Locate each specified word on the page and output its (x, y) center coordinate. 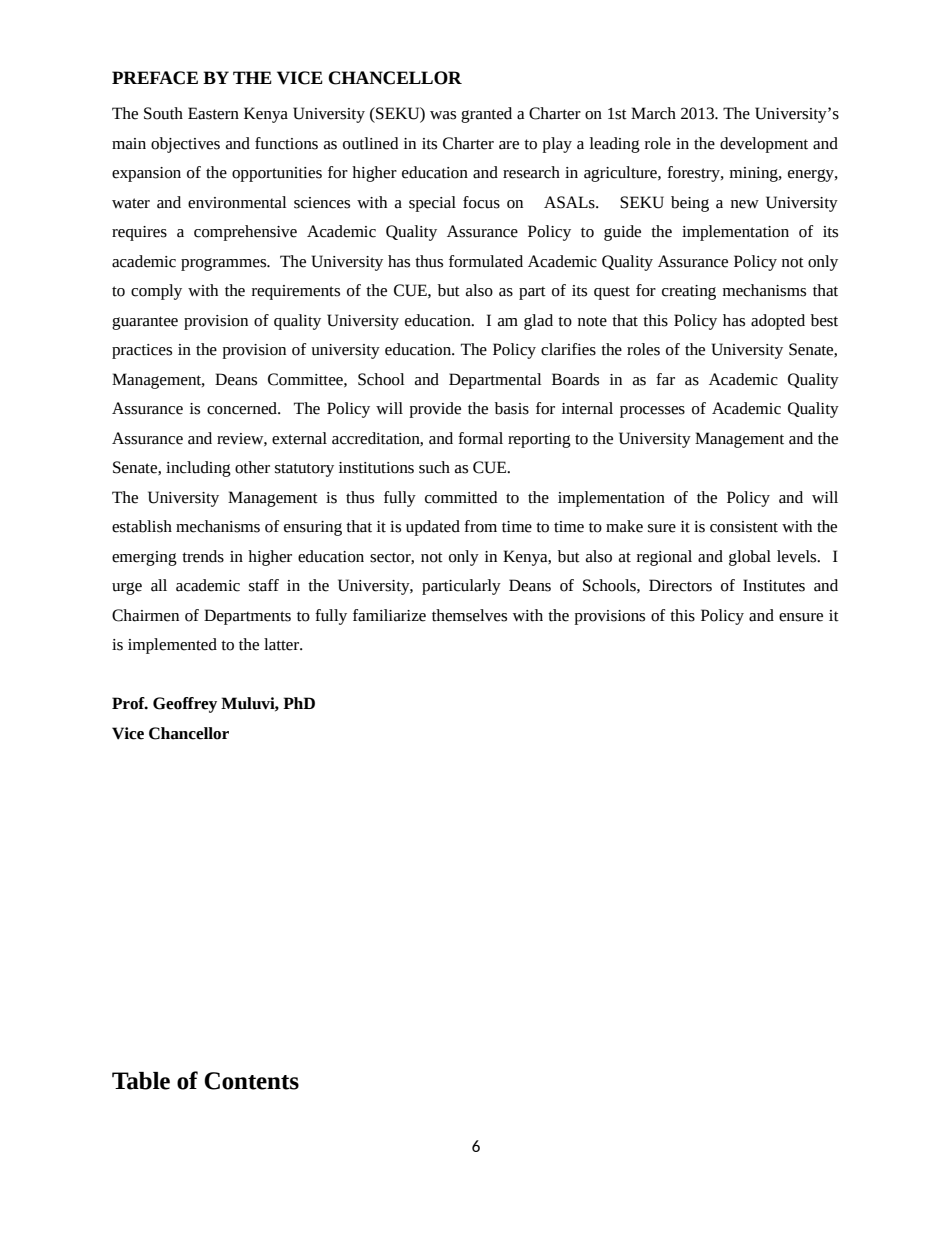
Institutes (774, 585)
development (764, 145)
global (750, 558)
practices (142, 351)
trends (203, 556)
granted (486, 115)
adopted (778, 322)
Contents (251, 1081)
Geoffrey (185, 705)
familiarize (389, 615)
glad (538, 322)
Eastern (213, 113)
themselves (469, 615)
